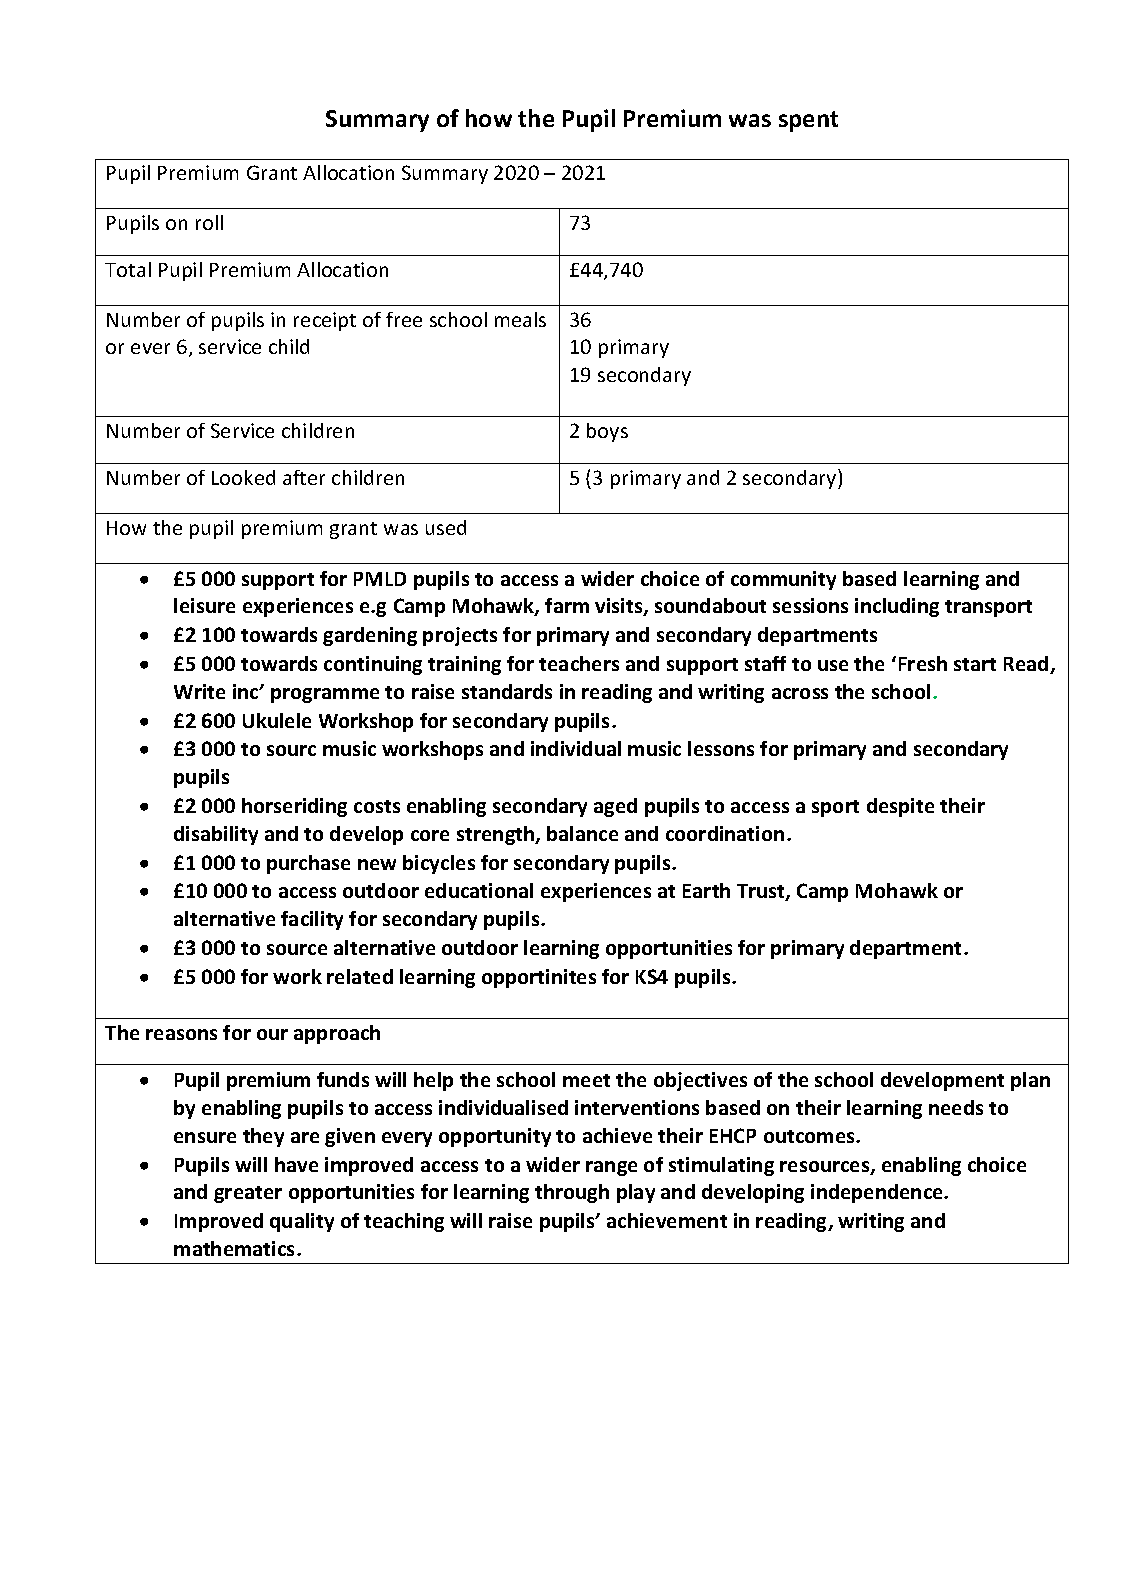  I want to click on greater, so click(248, 1194).
